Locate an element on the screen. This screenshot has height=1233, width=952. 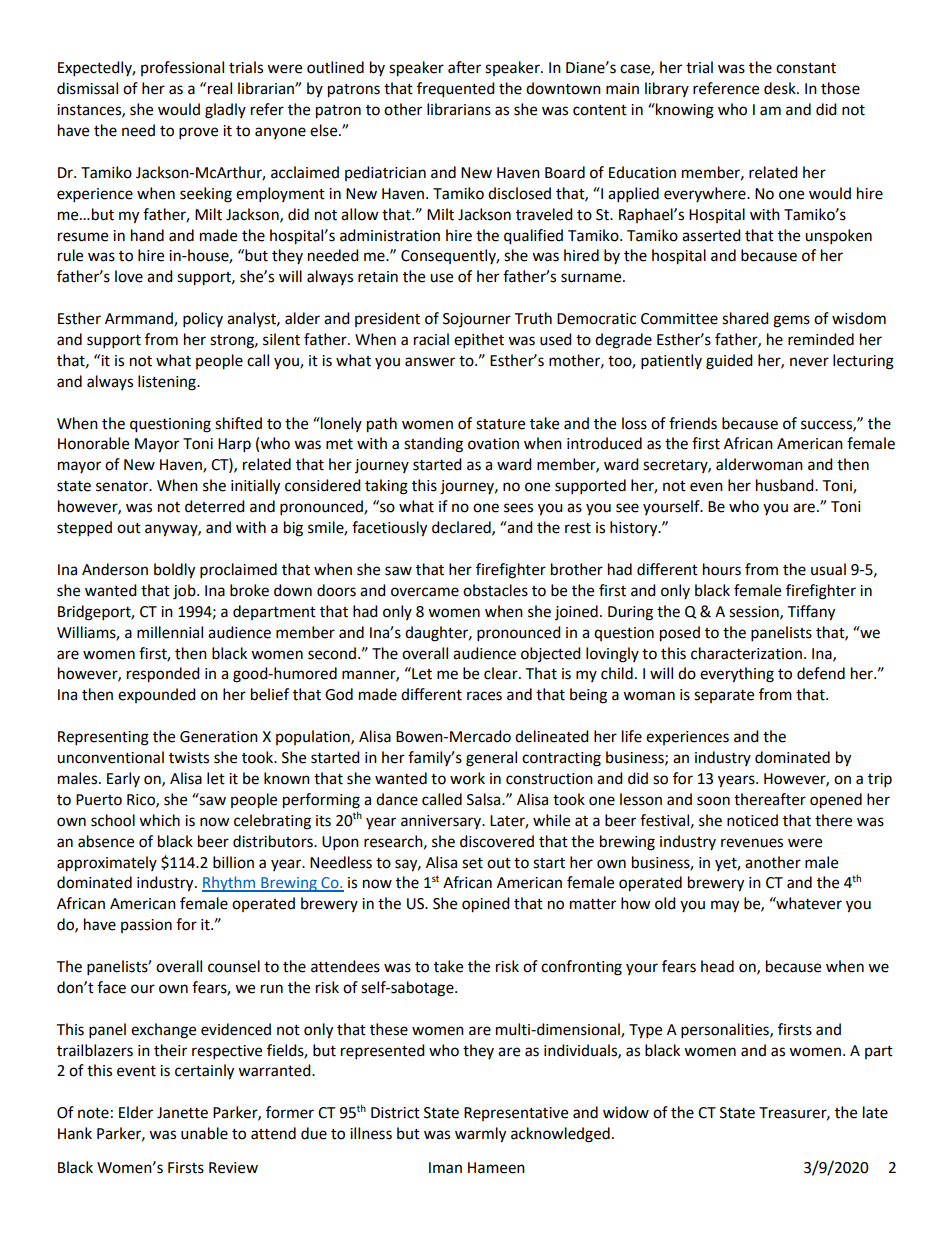
policy is located at coordinates (203, 320).
